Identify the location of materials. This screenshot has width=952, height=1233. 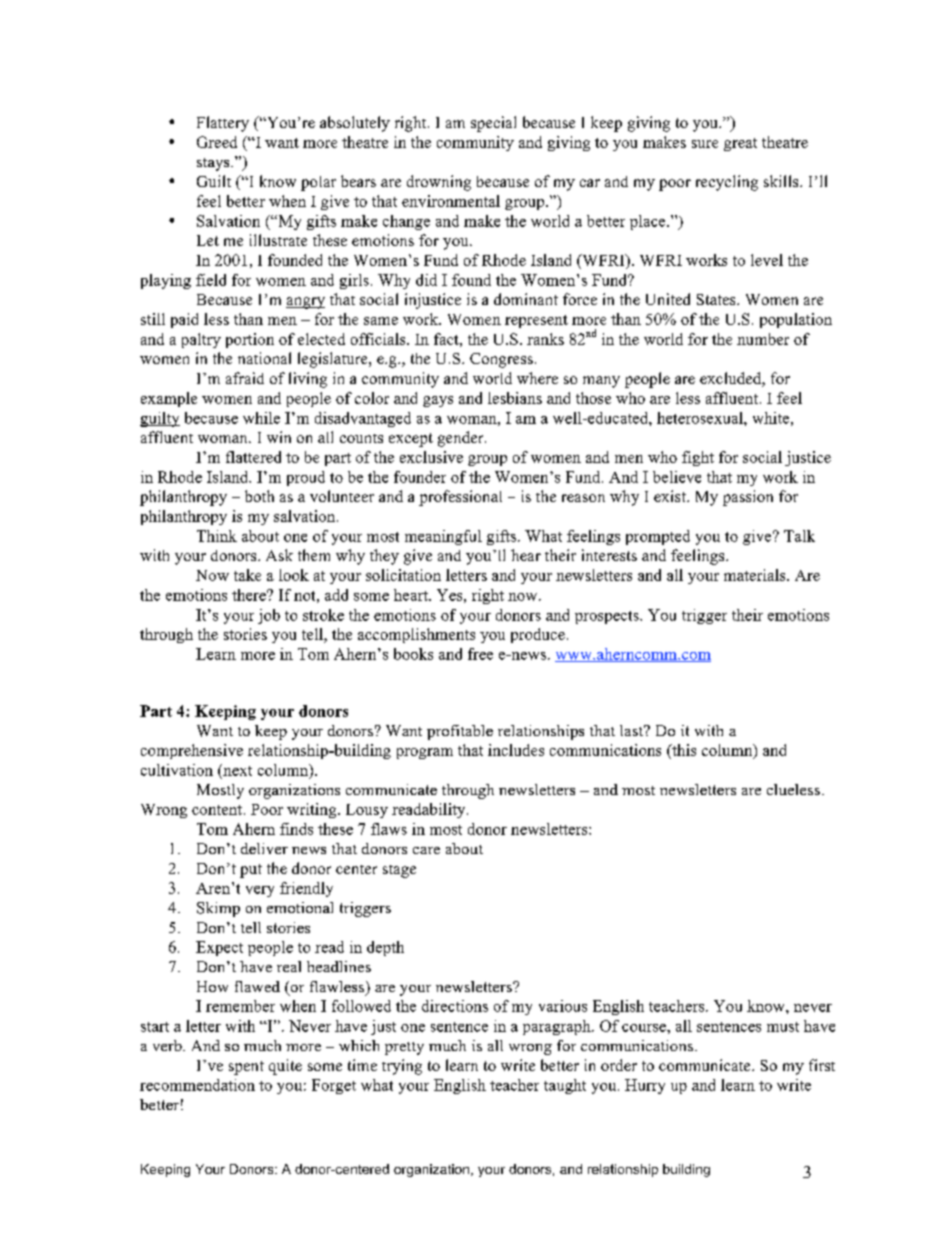
(756, 575).
